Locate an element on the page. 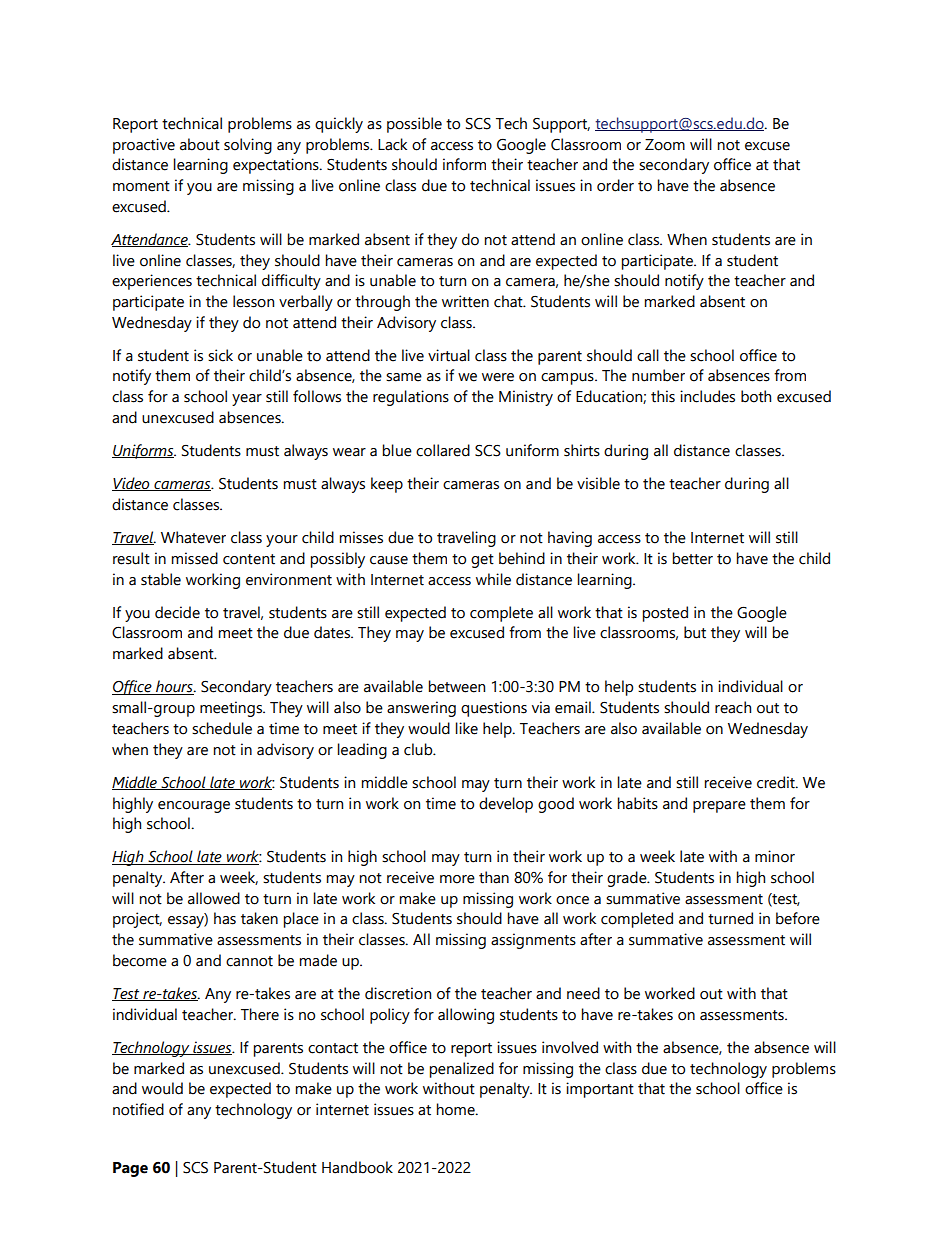 This document has height=1233, width=952. Zoom is located at coordinates (665, 145).
